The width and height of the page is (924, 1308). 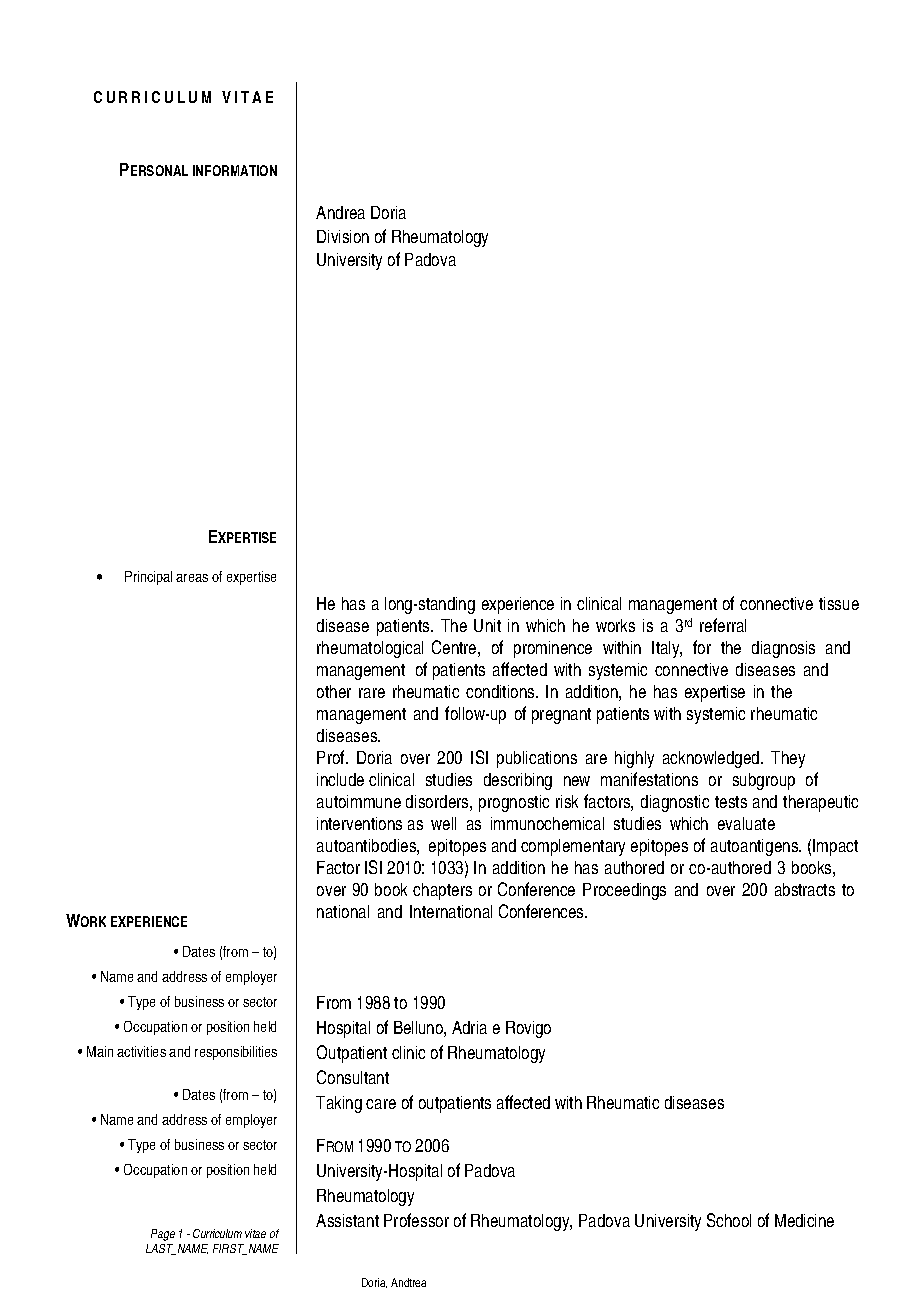 I want to click on areas, so click(x=192, y=578).
